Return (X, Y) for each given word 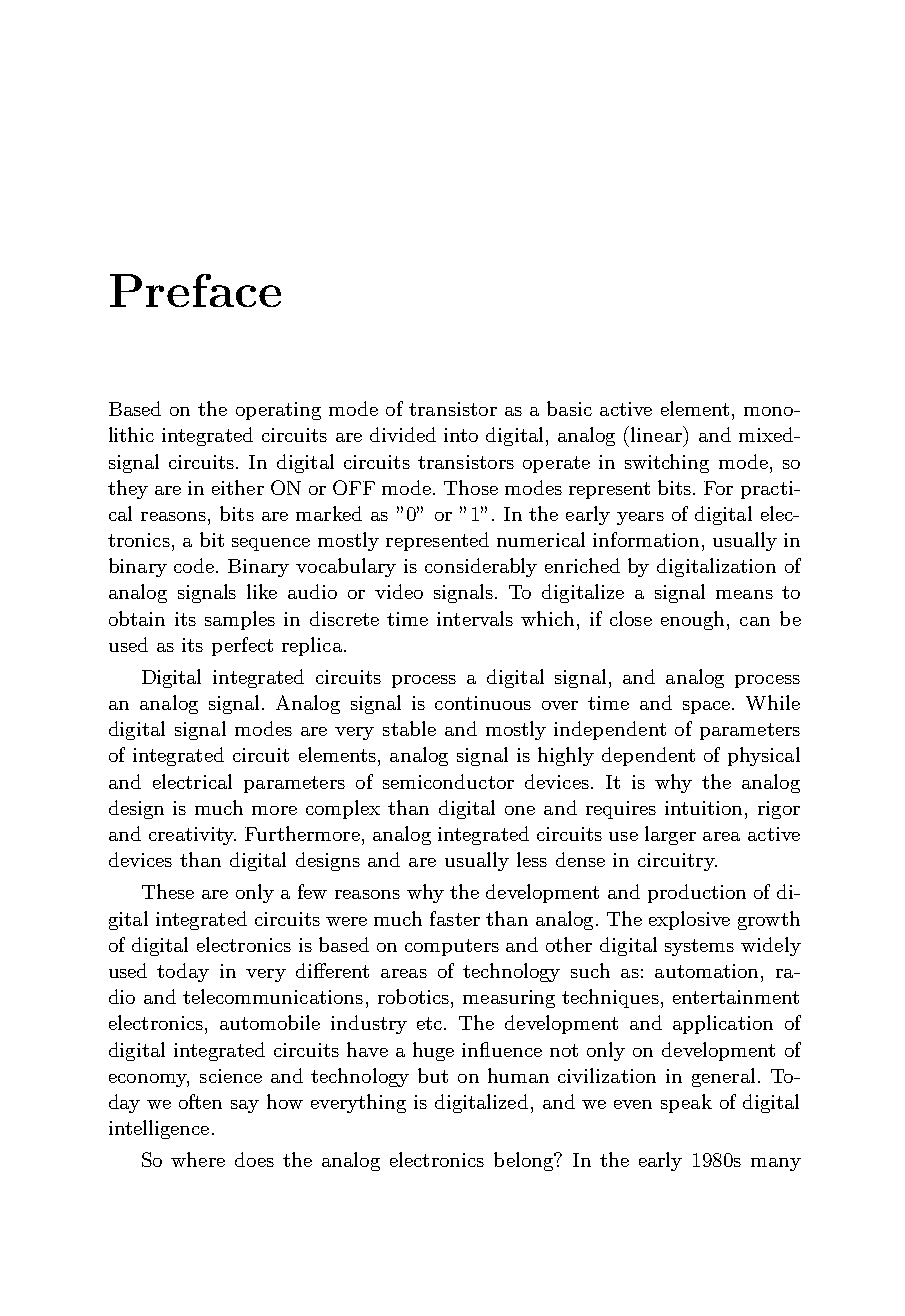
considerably (481, 567)
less (532, 859)
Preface (195, 290)
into (461, 435)
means (744, 594)
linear (657, 434)
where (198, 1159)
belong (525, 1161)
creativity (192, 836)
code (195, 565)
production (697, 893)
